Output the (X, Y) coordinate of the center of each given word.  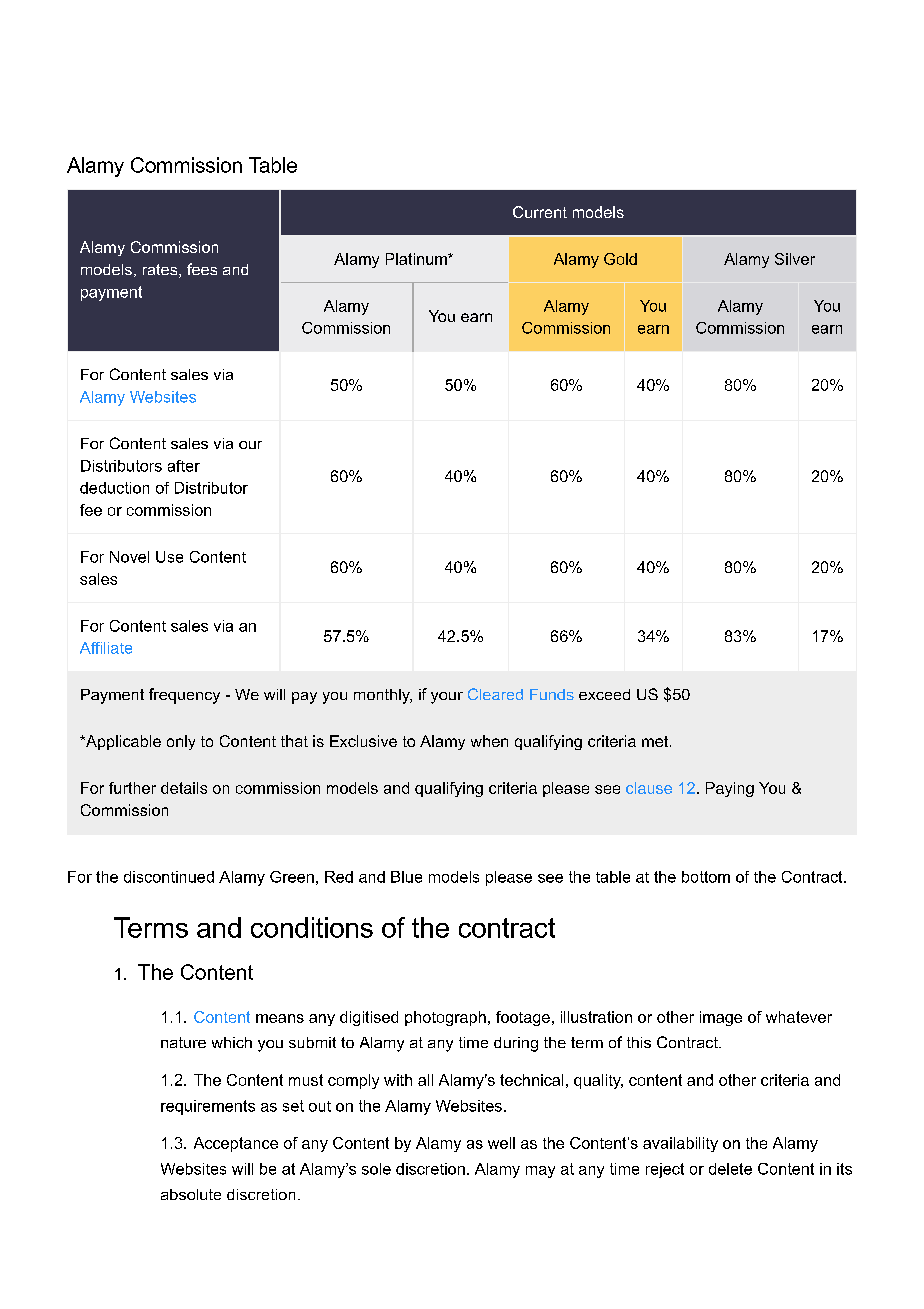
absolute (191, 1194)
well (501, 1143)
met (655, 741)
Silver (795, 259)
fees (202, 269)
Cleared (495, 694)
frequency (184, 696)
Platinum (417, 259)
